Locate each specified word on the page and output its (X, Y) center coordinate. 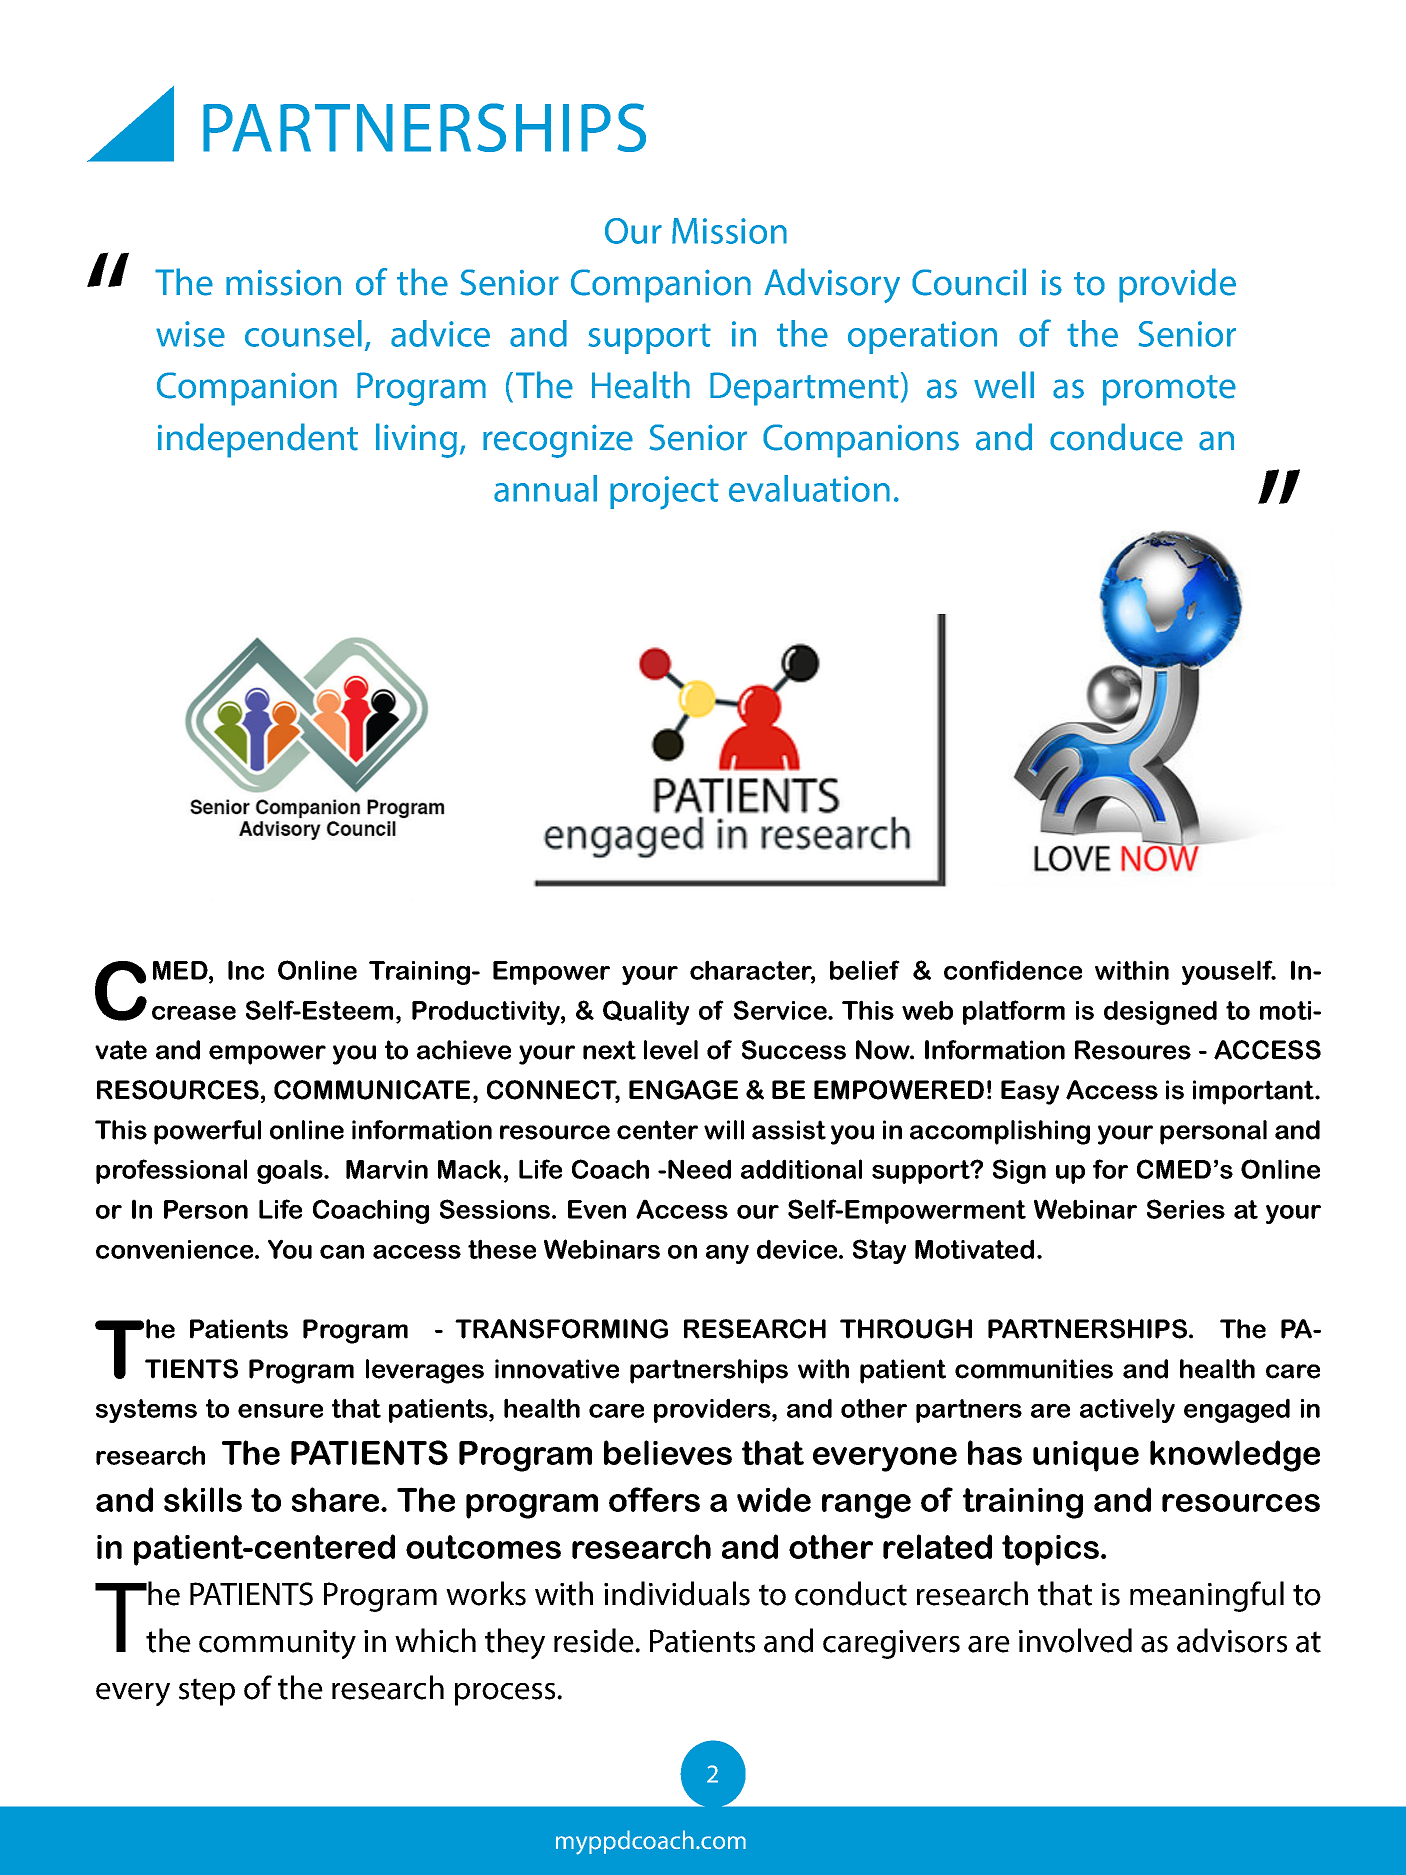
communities (1034, 1369)
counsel (303, 333)
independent (258, 440)
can (342, 1252)
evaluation (809, 488)
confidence (1013, 970)
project (664, 493)
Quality (646, 1012)
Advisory (832, 285)
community (277, 1644)
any (727, 1254)
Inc (246, 970)
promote (1169, 390)
